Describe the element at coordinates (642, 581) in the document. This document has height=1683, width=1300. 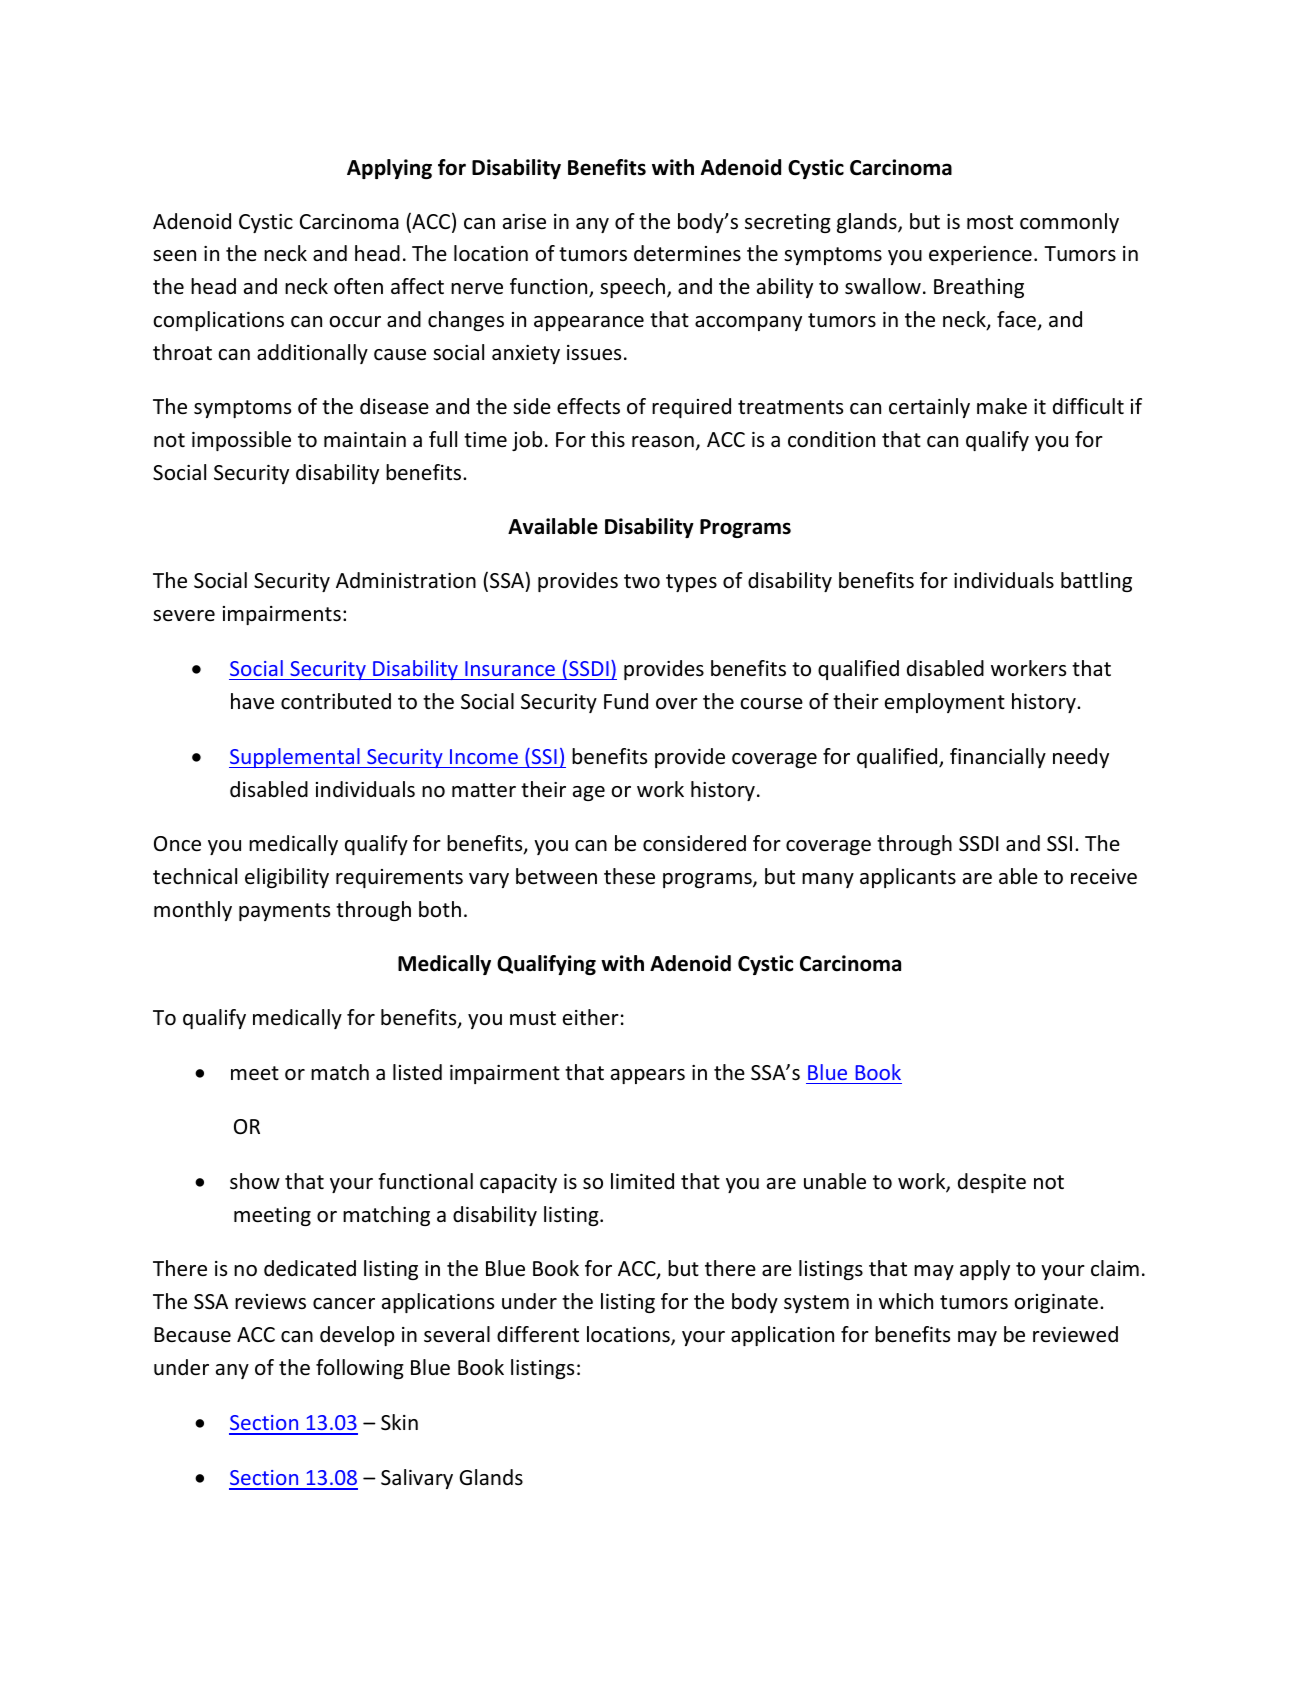
I see `two` at that location.
